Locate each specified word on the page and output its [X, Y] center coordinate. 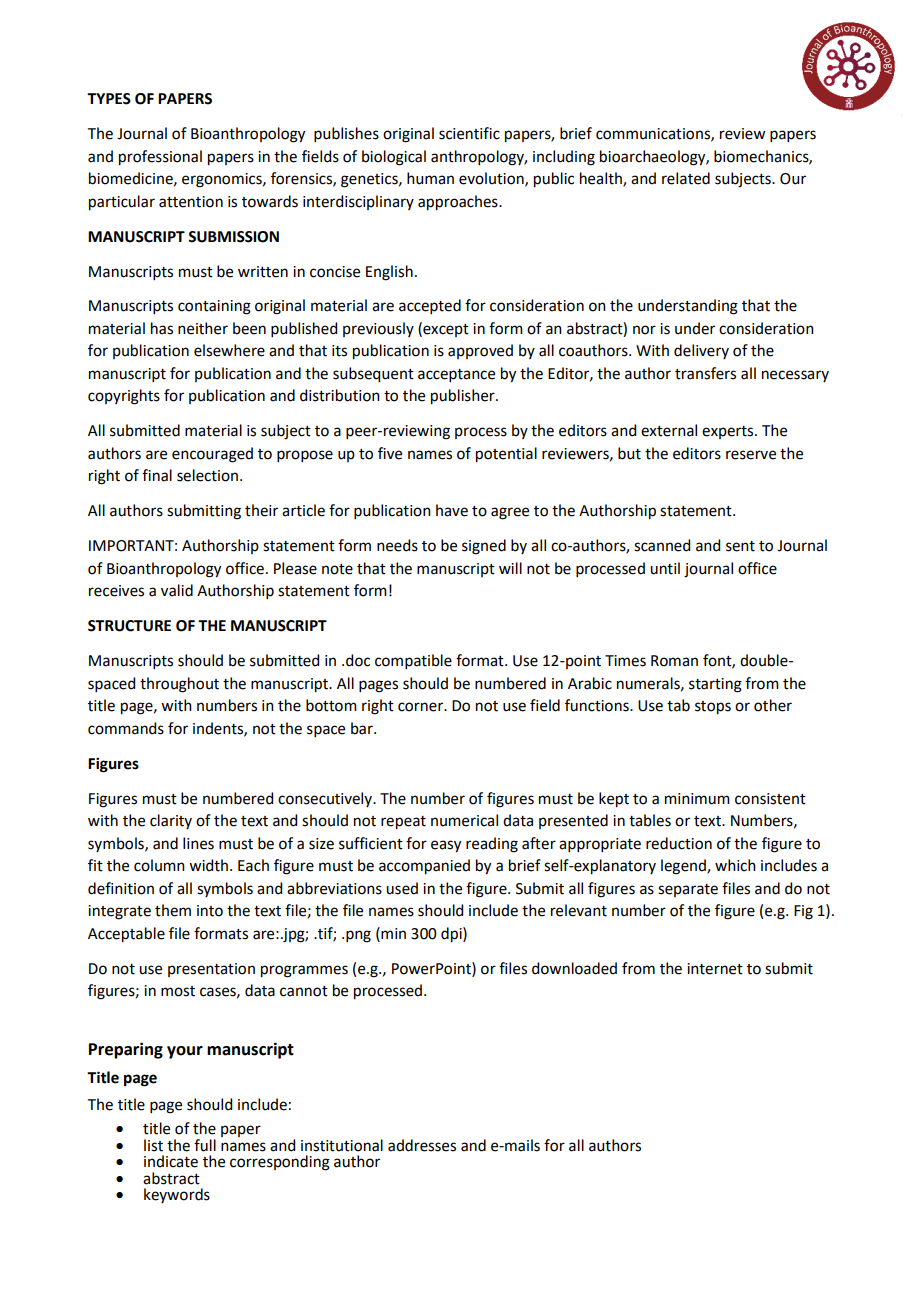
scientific [469, 133]
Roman [674, 661]
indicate [171, 1161]
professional [160, 158]
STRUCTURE [129, 626]
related [686, 178]
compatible [413, 661]
